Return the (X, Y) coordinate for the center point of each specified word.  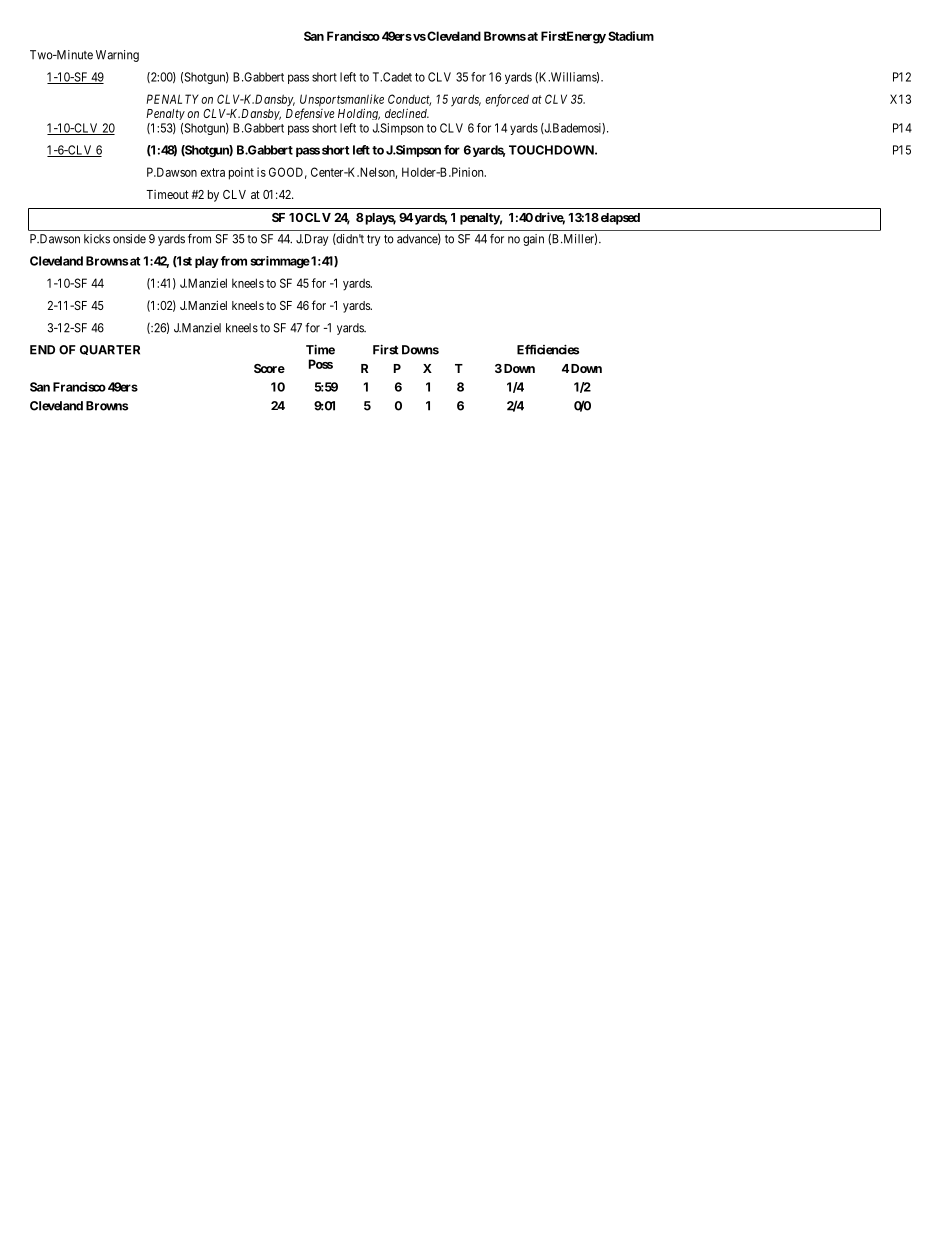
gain (533, 240)
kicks (97, 239)
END (42, 350)
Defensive (310, 114)
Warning (117, 56)
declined (407, 113)
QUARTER (110, 350)
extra (213, 172)
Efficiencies (548, 349)
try (373, 240)
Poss (321, 364)
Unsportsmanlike (342, 101)
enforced (507, 100)
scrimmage (280, 262)
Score (269, 368)
